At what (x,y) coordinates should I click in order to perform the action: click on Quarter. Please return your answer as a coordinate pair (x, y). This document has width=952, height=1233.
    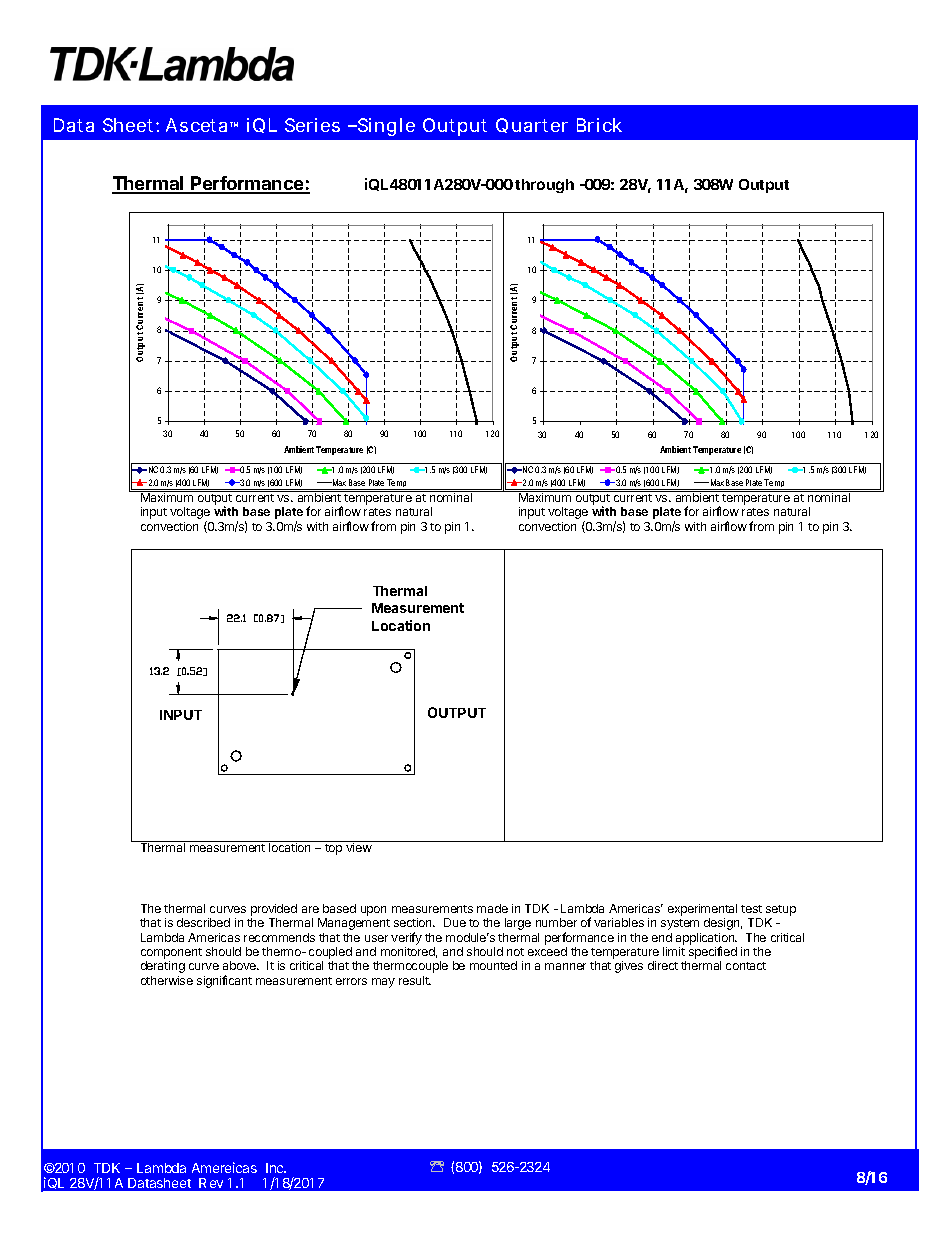
    Looking at the image, I should click on (532, 125).
